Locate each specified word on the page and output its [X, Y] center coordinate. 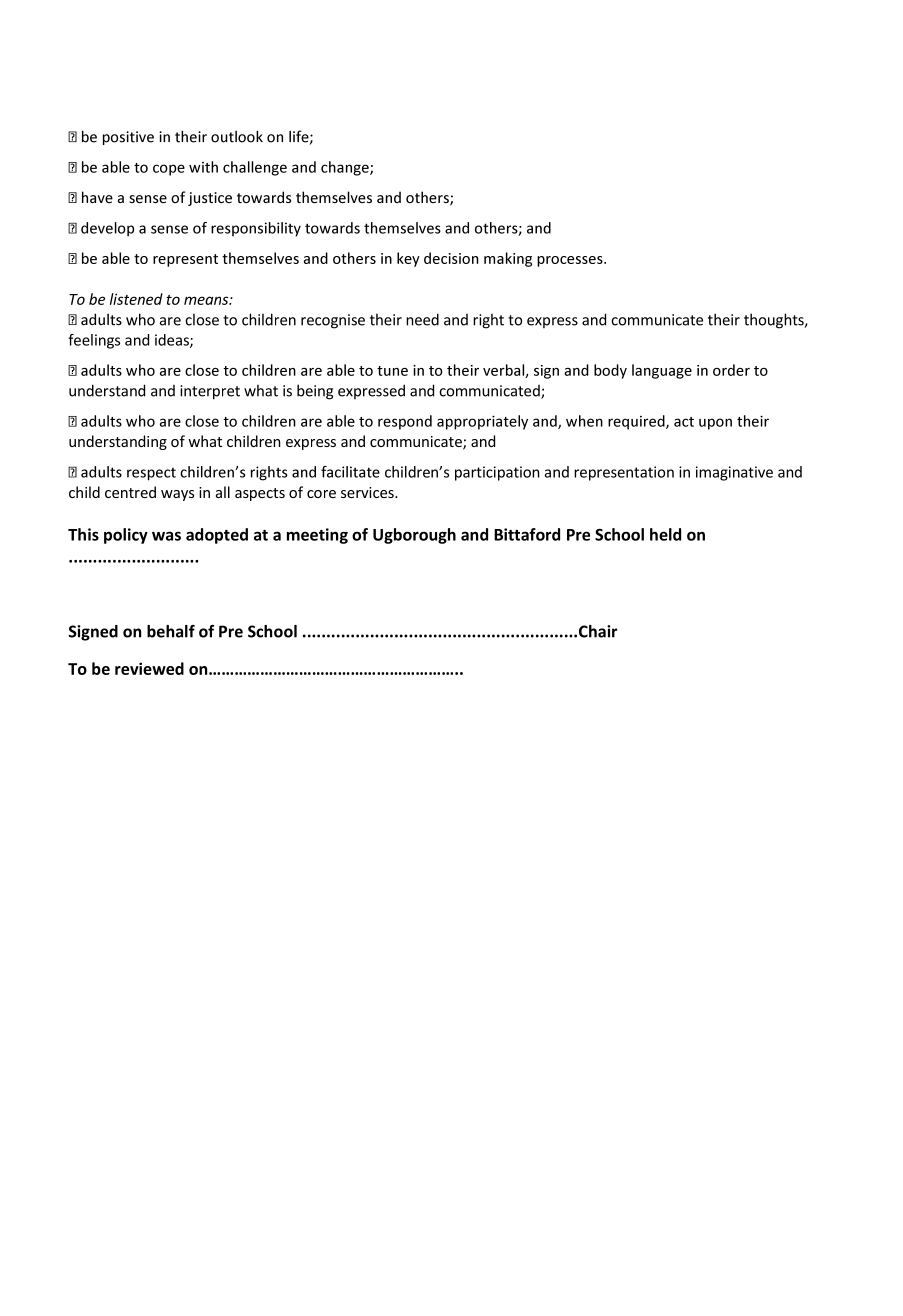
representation [624, 473]
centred [130, 492]
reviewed [149, 668]
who [140, 319]
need [422, 319]
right [488, 321]
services [368, 492]
